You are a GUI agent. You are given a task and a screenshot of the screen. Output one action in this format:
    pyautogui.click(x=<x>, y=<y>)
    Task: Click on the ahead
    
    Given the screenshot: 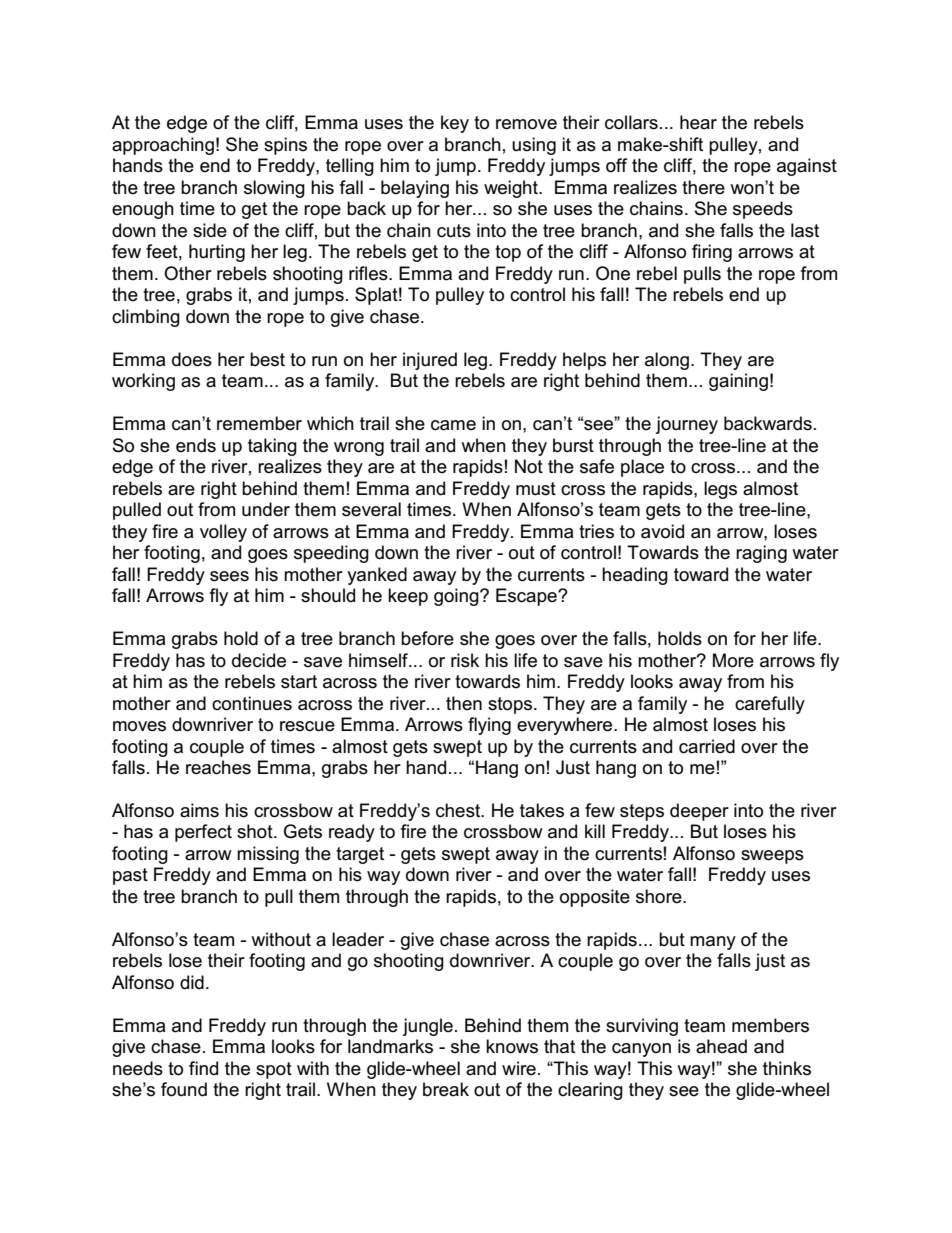 What is the action you would take?
    pyautogui.click(x=721, y=1046)
